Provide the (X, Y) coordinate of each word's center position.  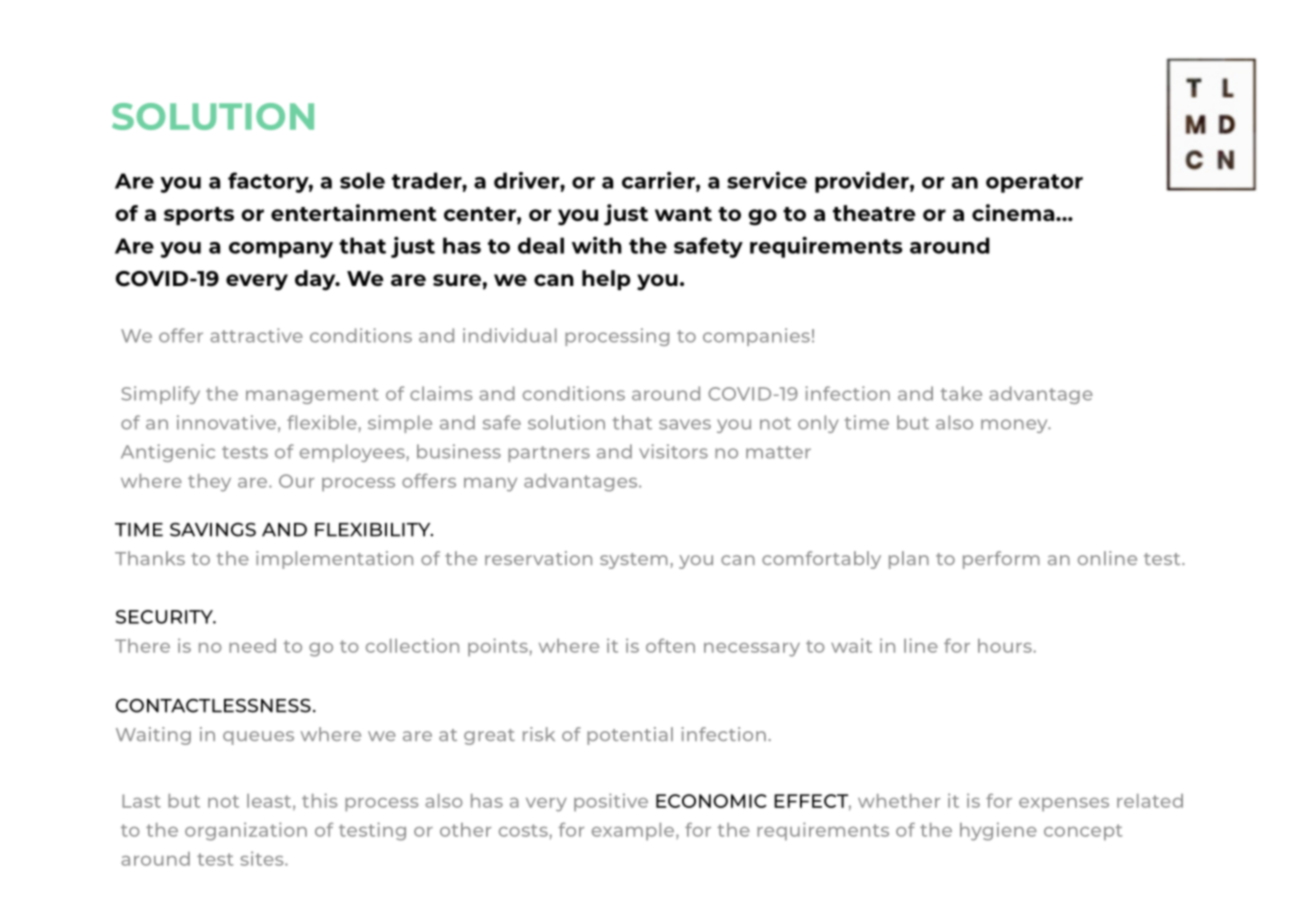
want (683, 214)
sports (199, 216)
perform (1001, 560)
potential (630, 736)
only (818, 424)
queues (258, 738)
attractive (256, 335)
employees (353, 453)
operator (1034, 183)
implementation (334, 560)
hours (1006, 646)
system (634, 561)
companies (756, 337)
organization (246, 831)
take (961, 393)
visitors (673, 451)
